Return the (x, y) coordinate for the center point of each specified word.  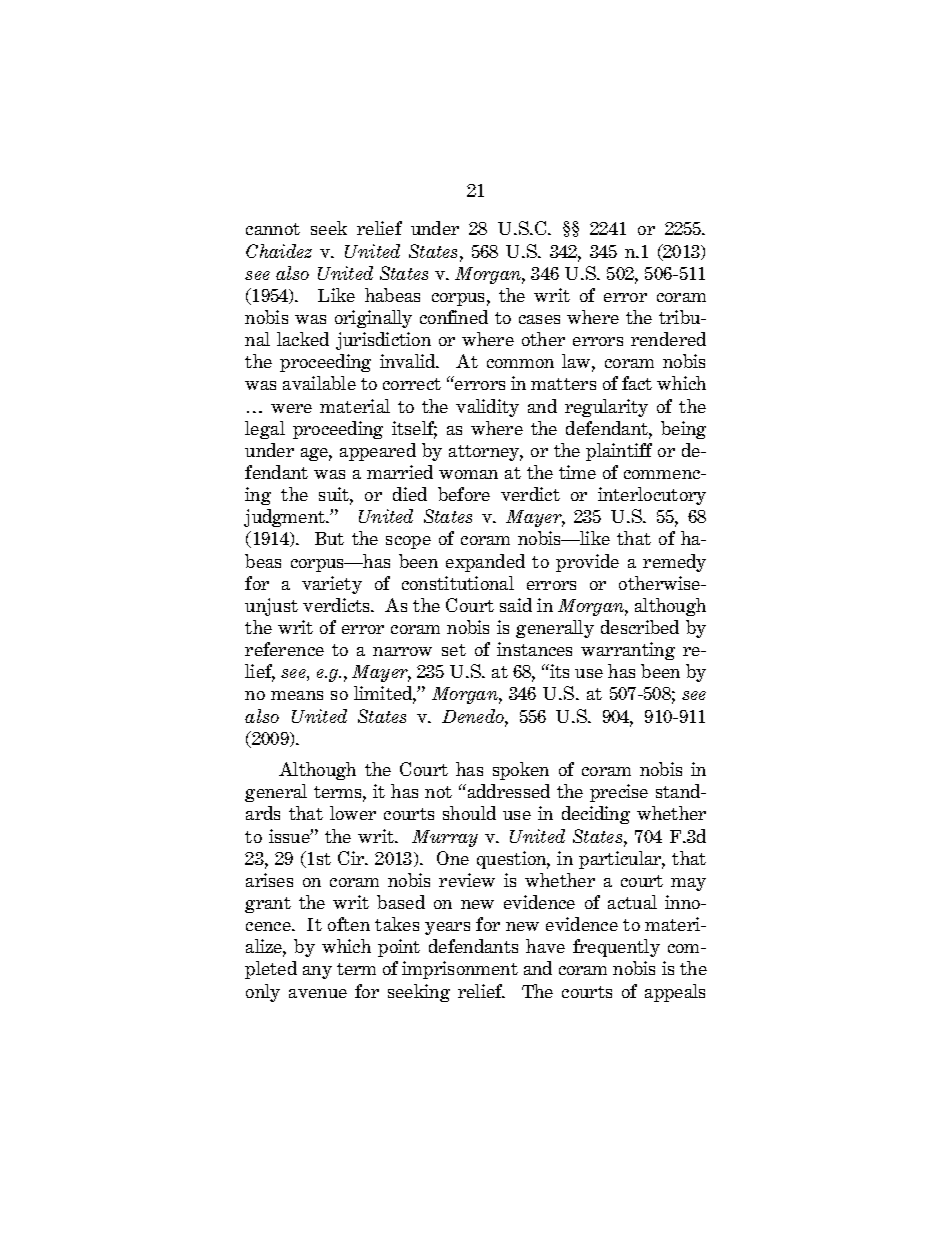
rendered (668, 339)
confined (454, 317)
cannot (273, 229)
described (640, 627)
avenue (318, 993)
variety (332, 585)
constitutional (458, 583)
